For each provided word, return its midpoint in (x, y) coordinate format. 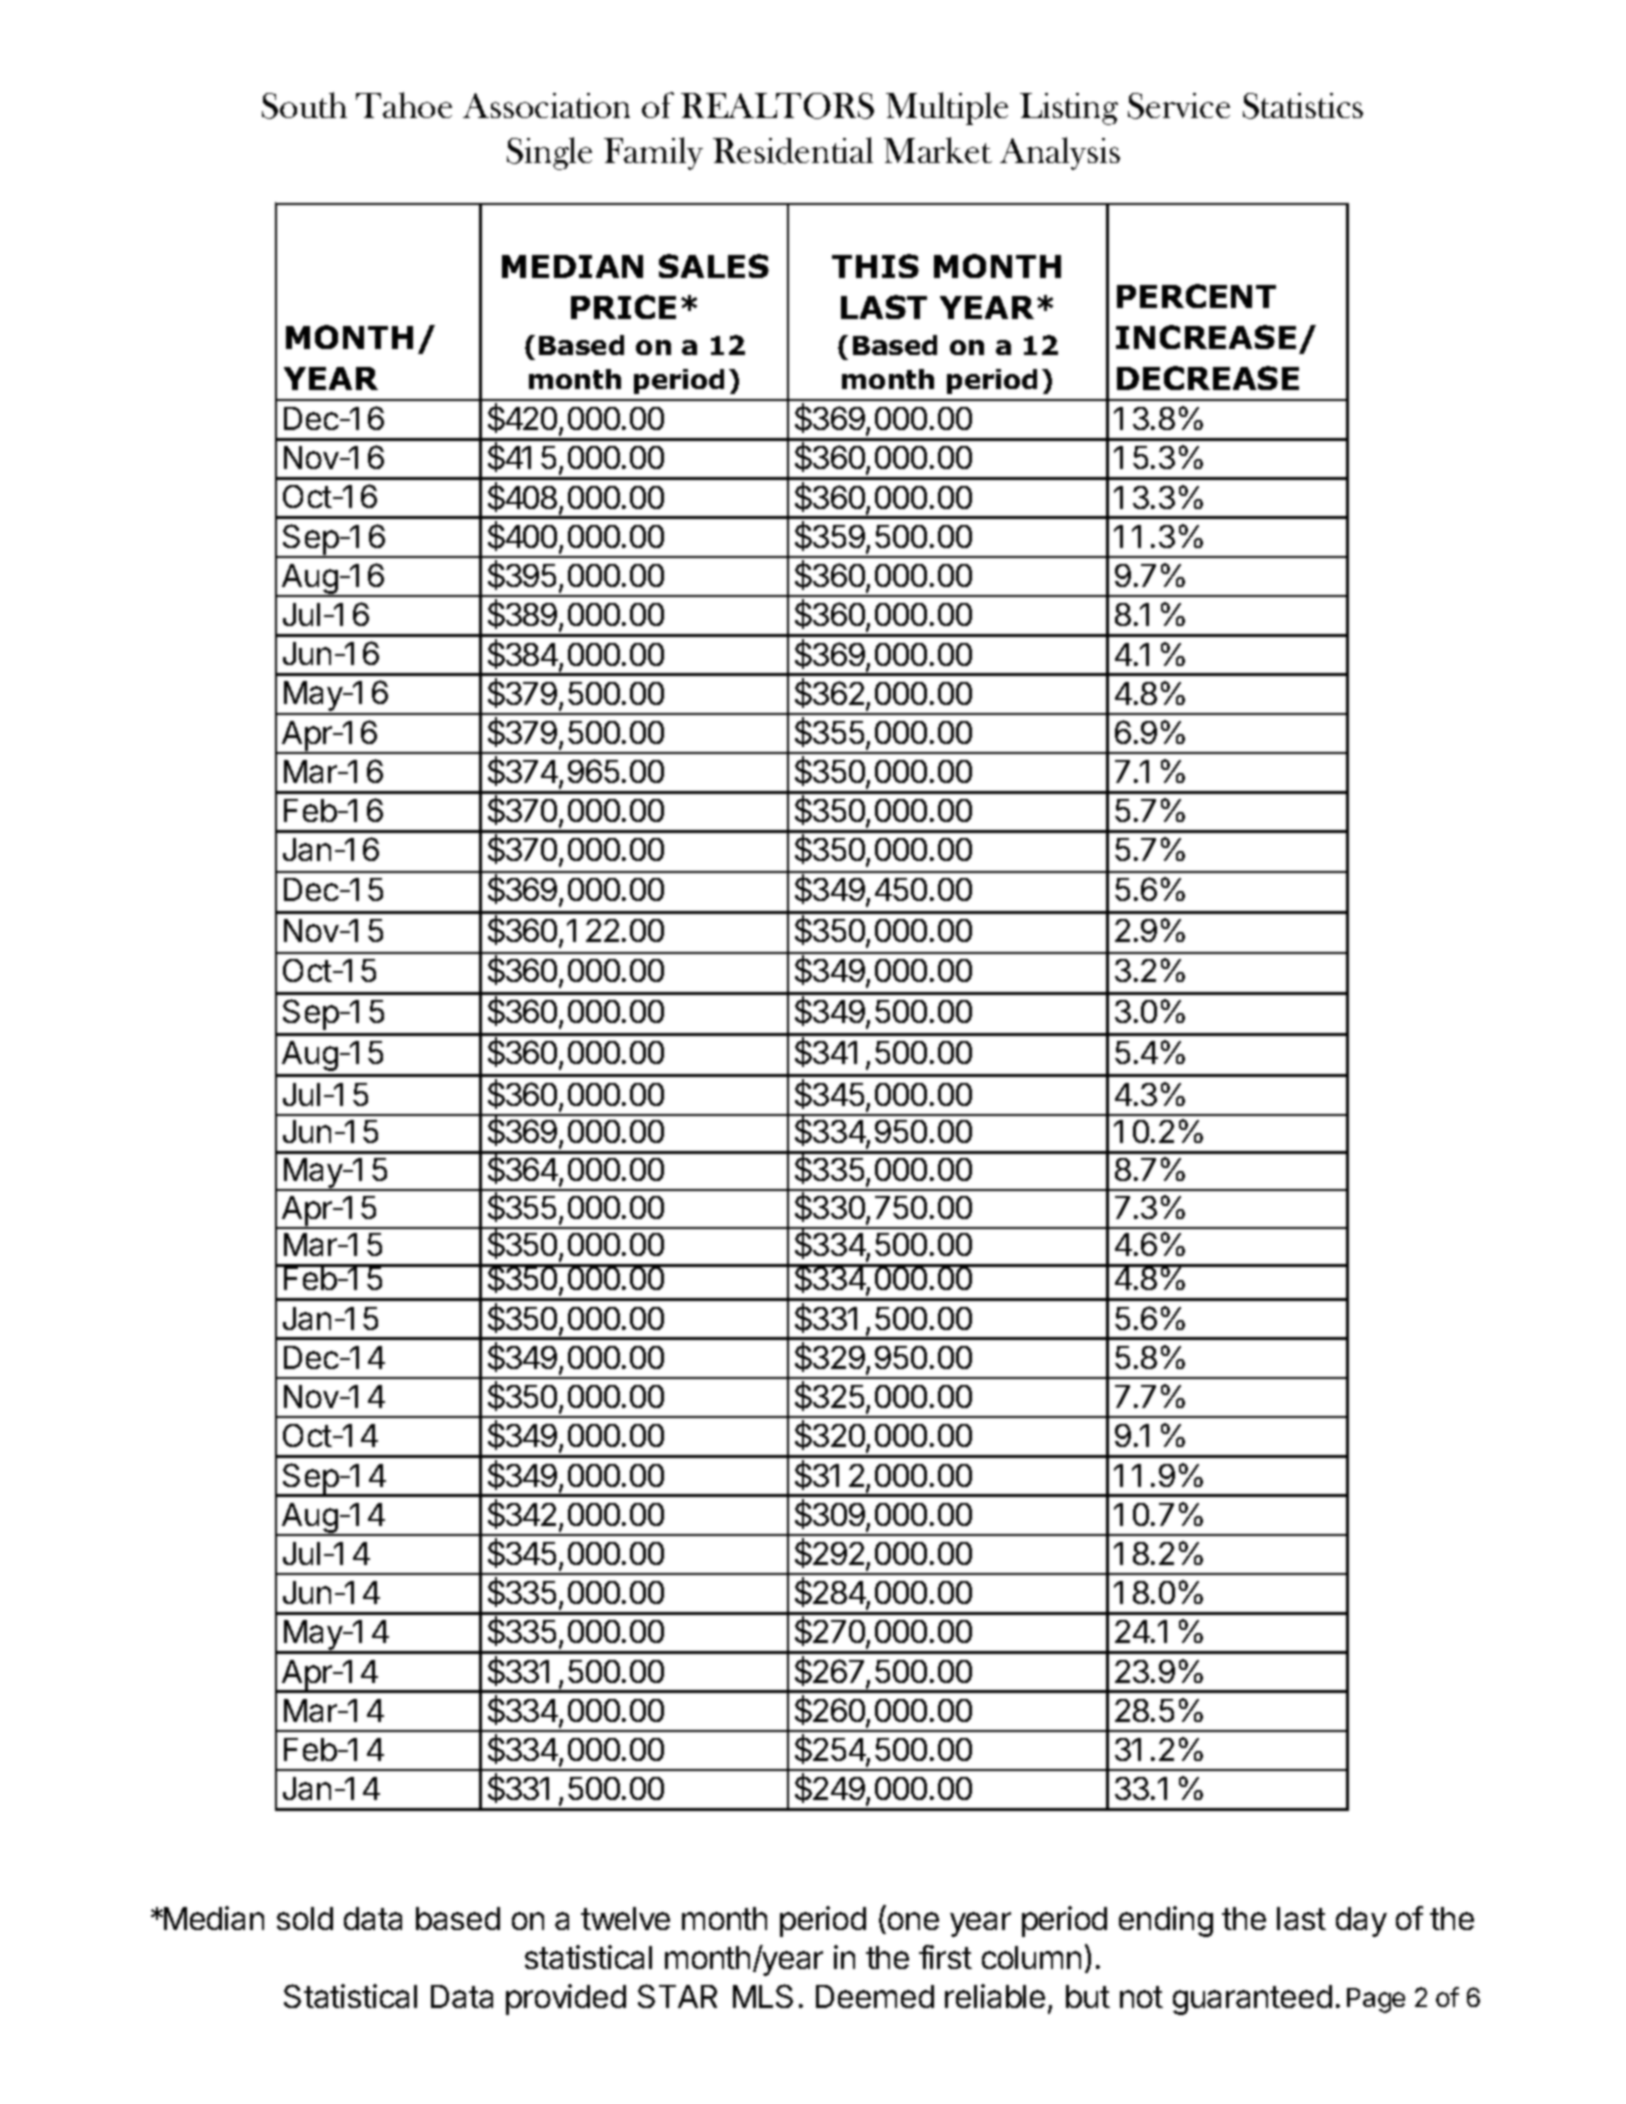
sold (305, 1918)
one (913, 1921)
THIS (875, 266)
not (1141, 1997)
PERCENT (1196, 296)
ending (1166, 1921)
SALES (714, 266)
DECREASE (1208, 378)
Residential (793, 150)
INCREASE (1206, 337)
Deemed (875, 1996)
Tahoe (404, 105)
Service (1179, 106)
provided (566, 1999)
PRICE (623, 307)
